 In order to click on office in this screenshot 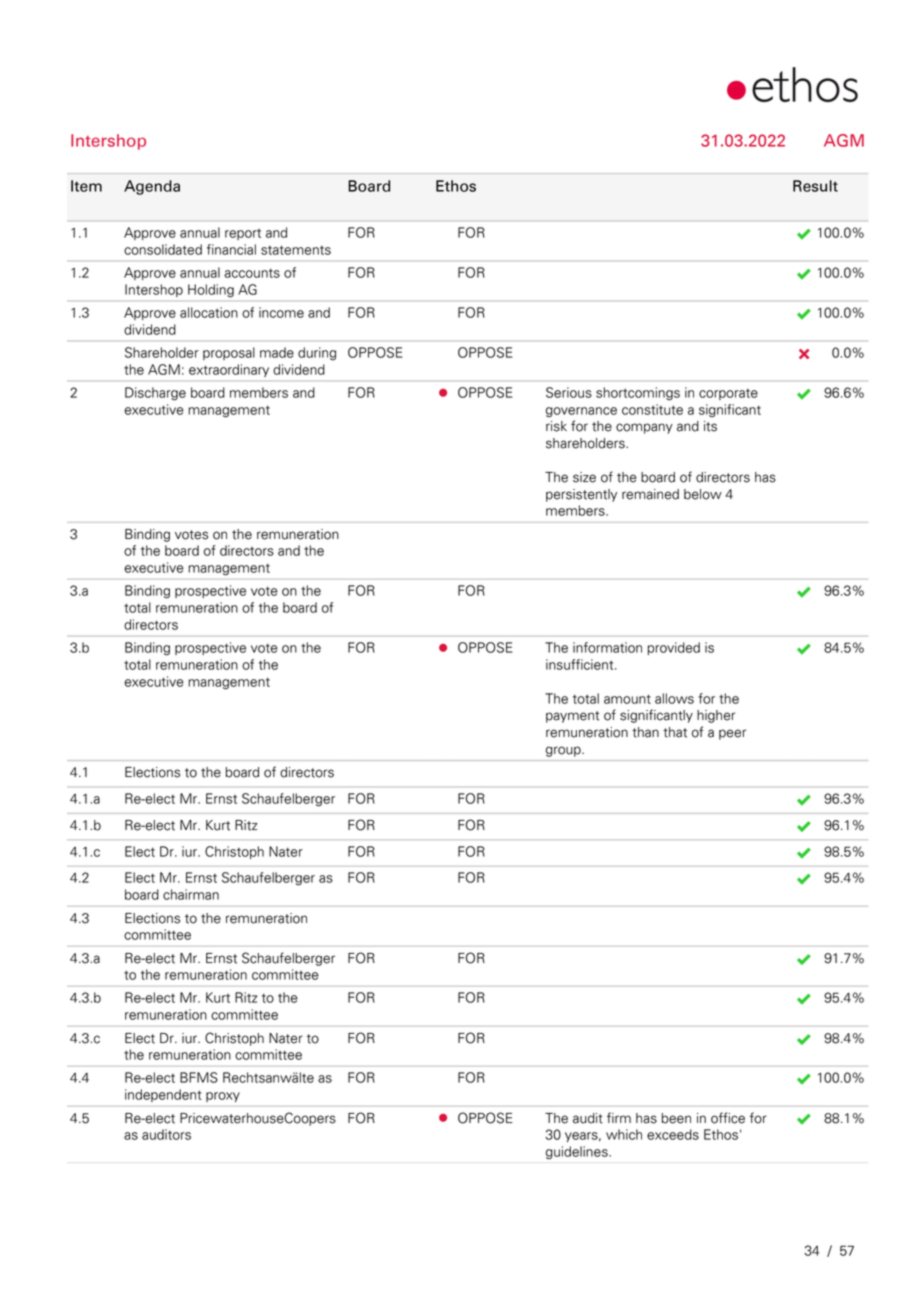, I will do `click(728, 1118)`.
